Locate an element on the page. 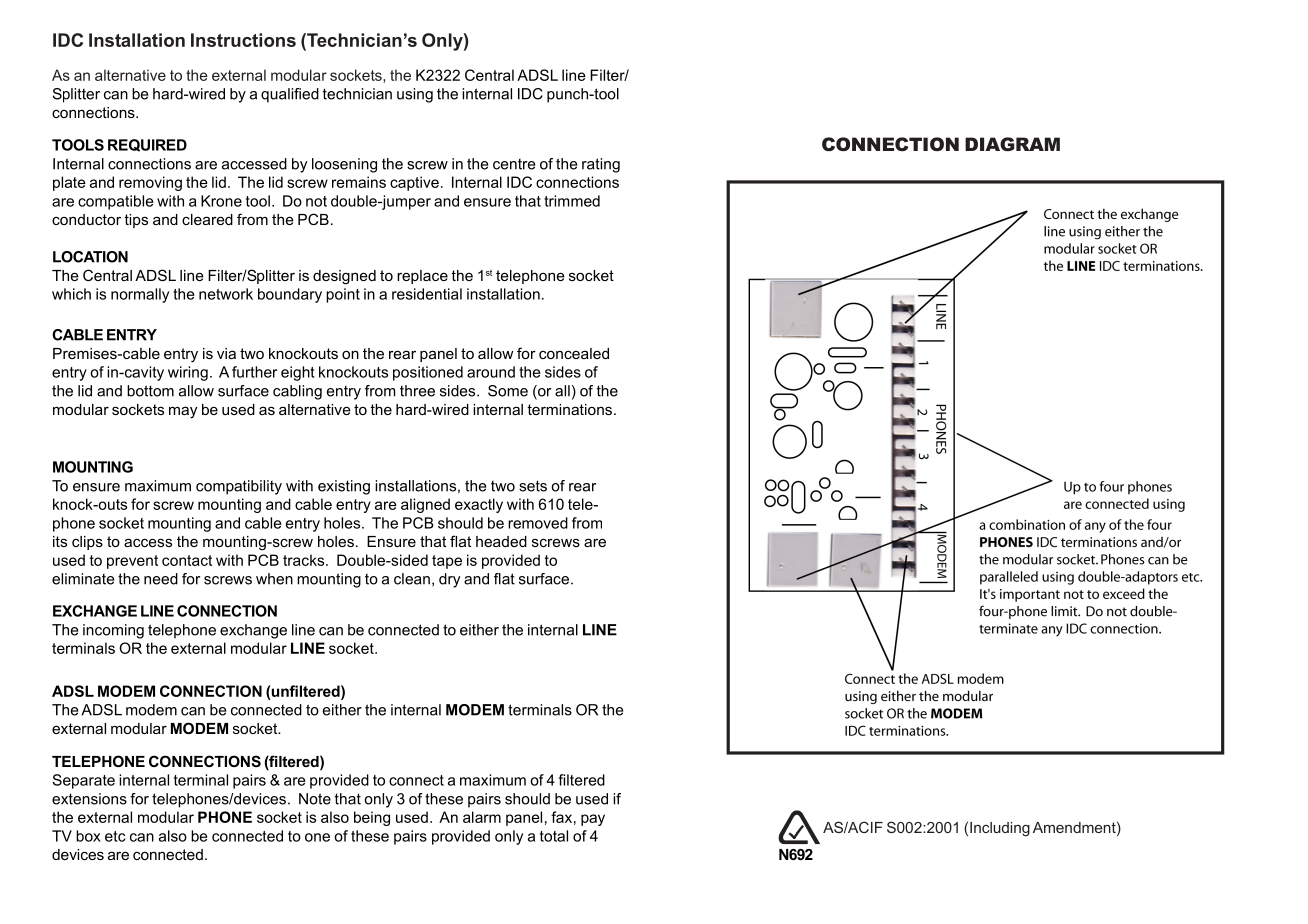 Image resolution: width=1308 pixels, height=924 pixels. DIAGRAM is located at coordinates (1012, 144).
